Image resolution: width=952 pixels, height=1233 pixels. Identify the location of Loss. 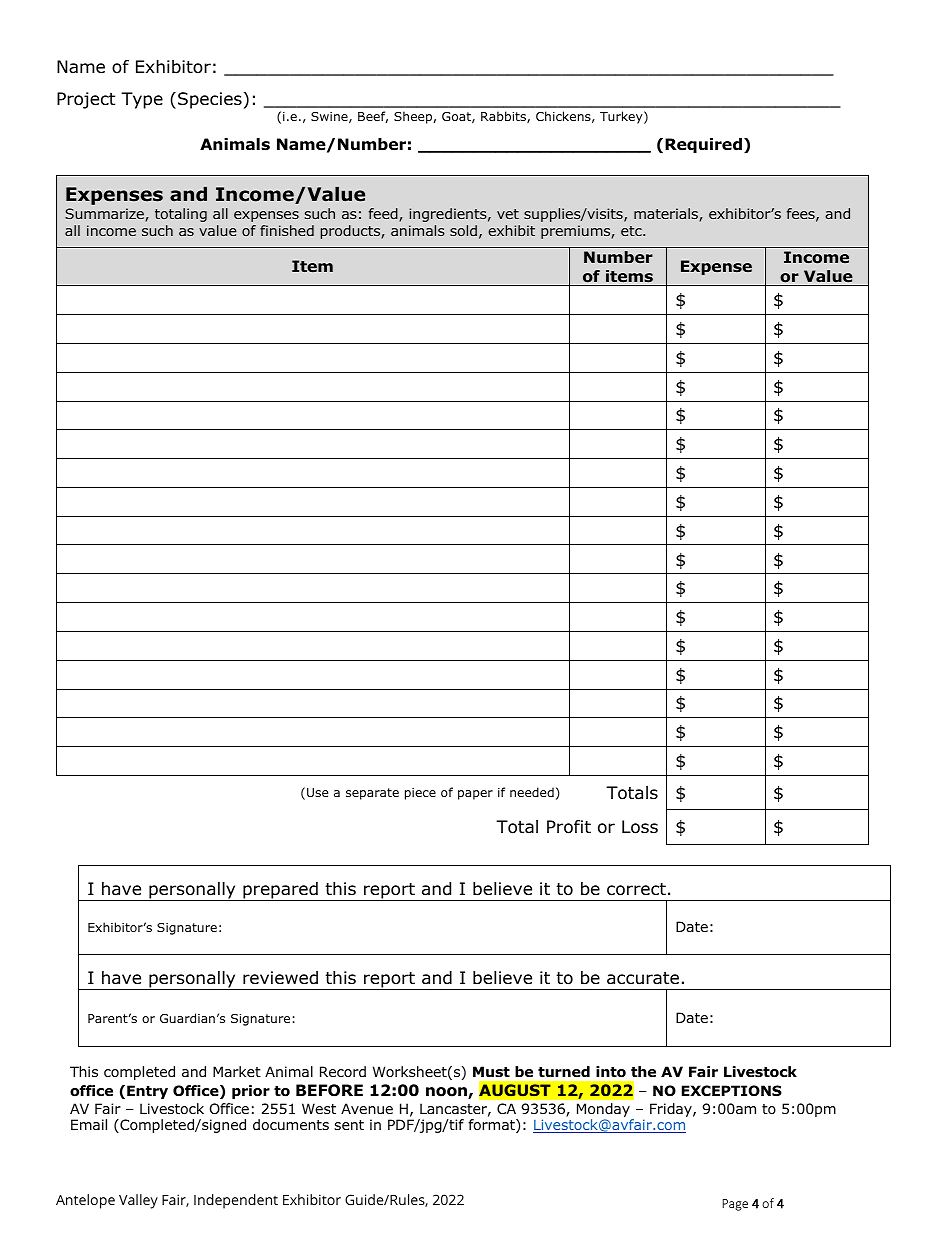
(640, 827).
